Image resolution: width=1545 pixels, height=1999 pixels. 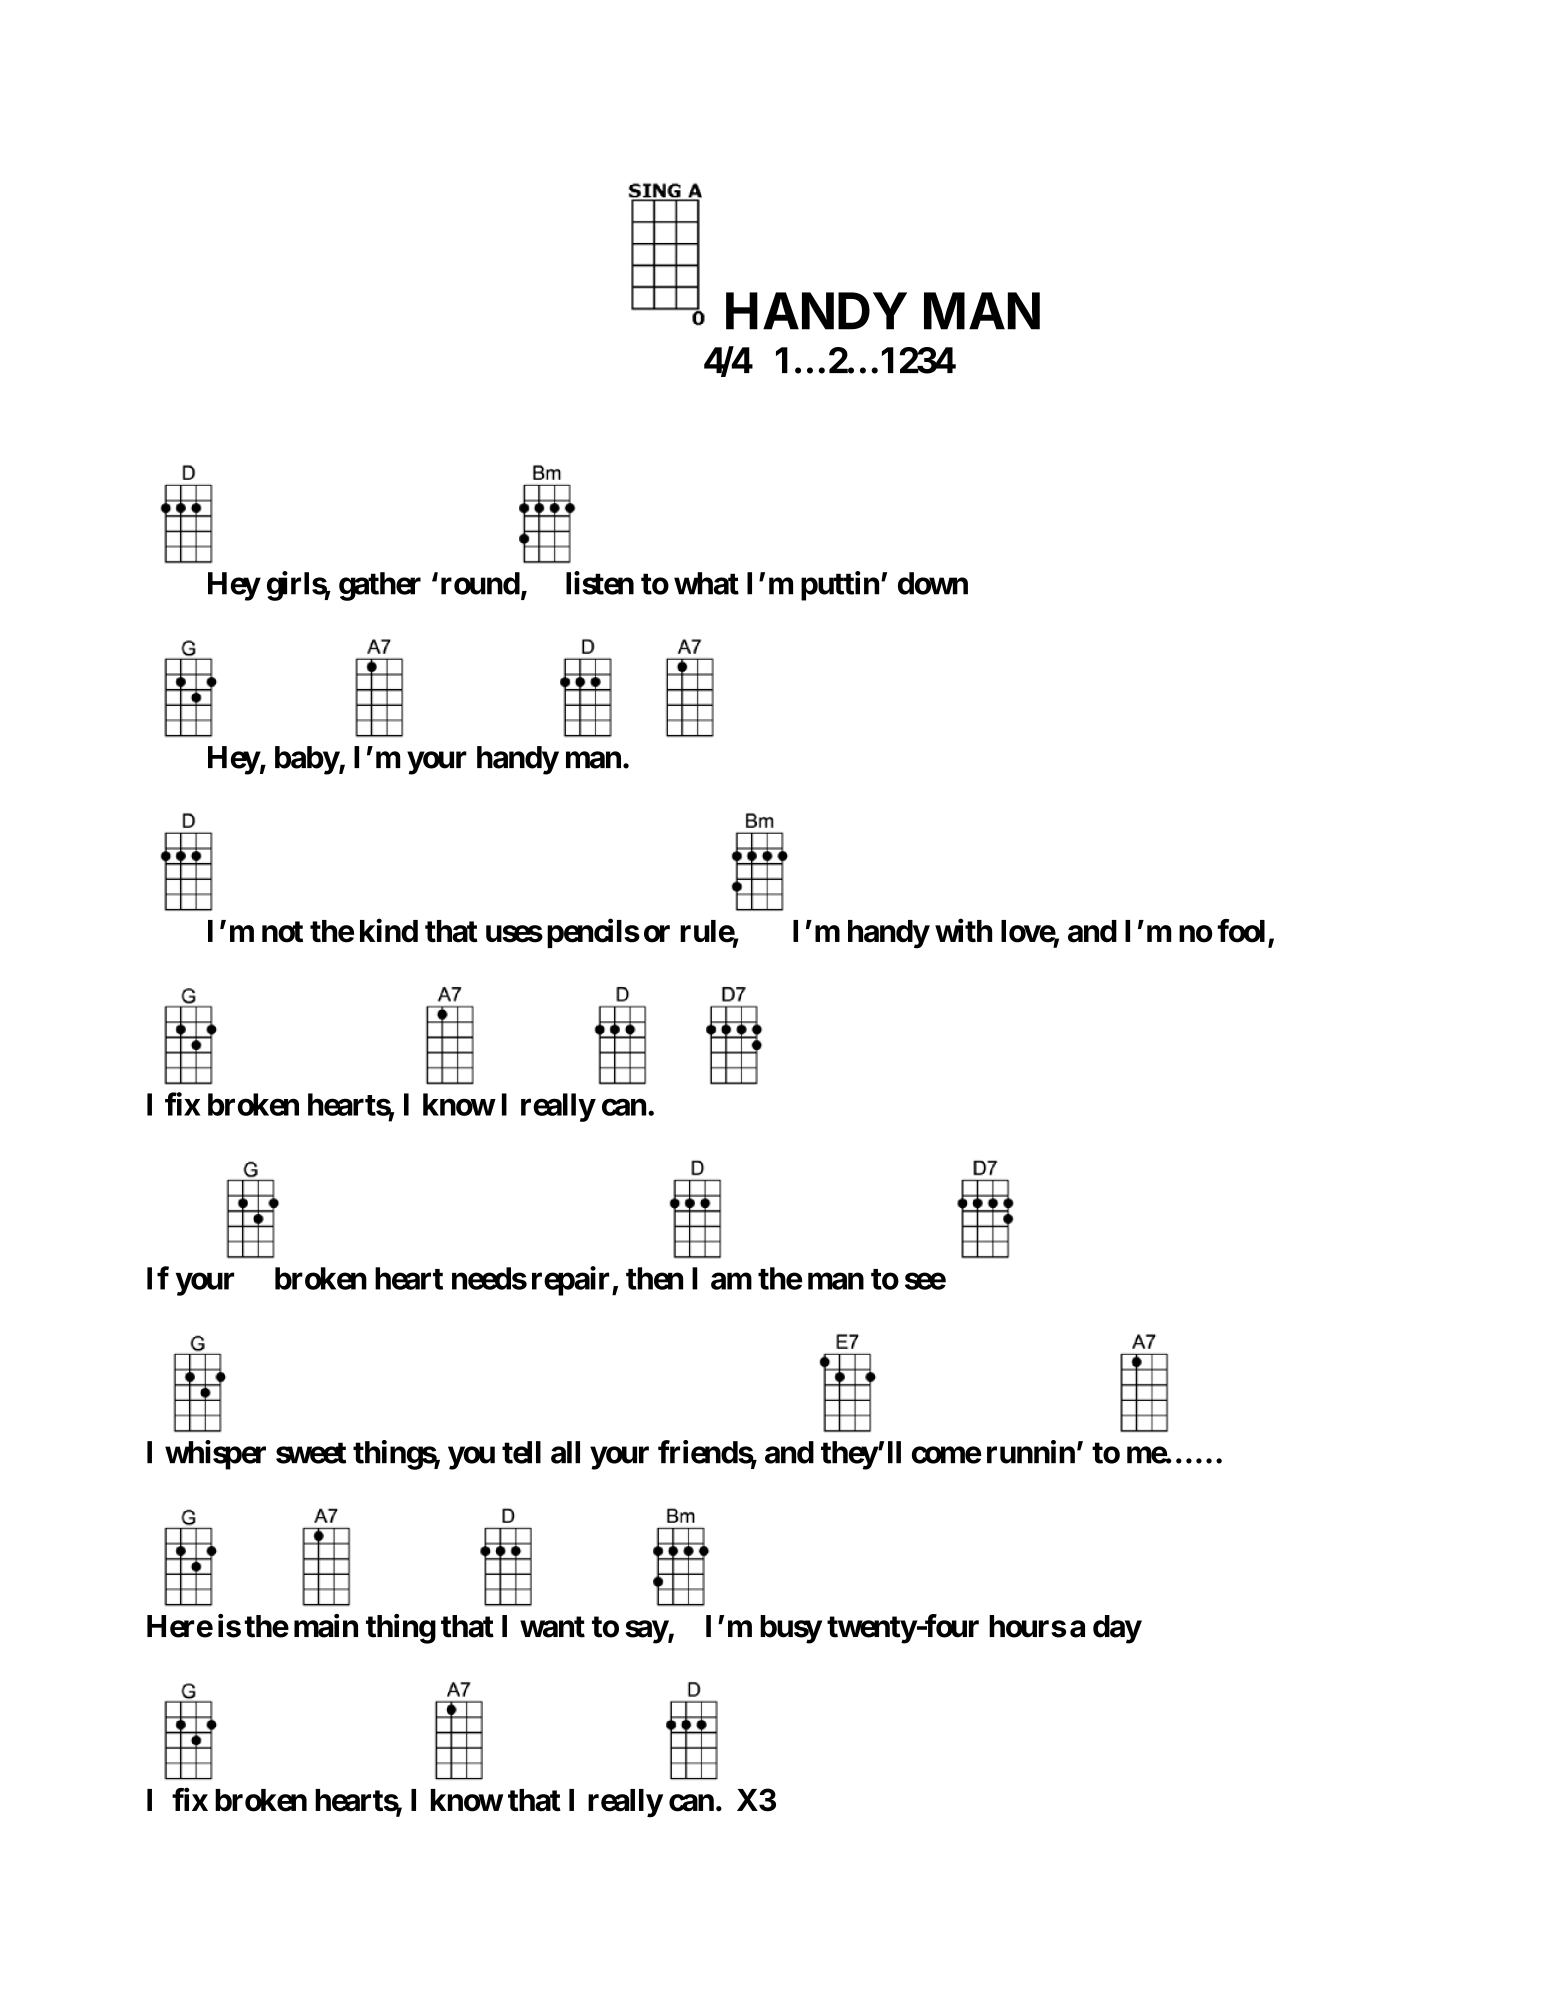 What do you see at coordinates (1031, 1452) in the page?
I see `runnin` at bounding box center [1031, 1452].
